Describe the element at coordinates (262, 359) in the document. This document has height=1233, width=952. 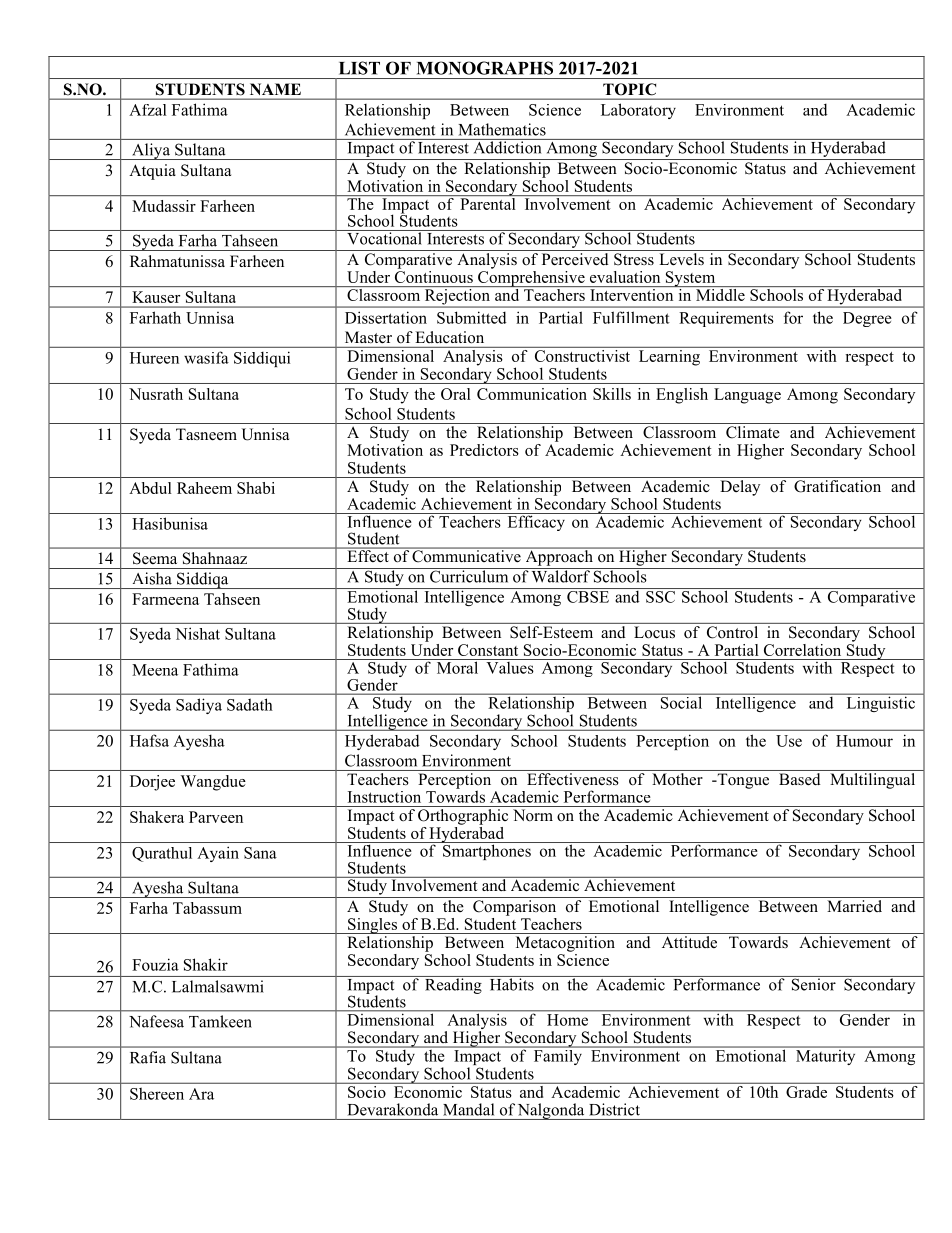
I see `Siddiqui` at that location.
